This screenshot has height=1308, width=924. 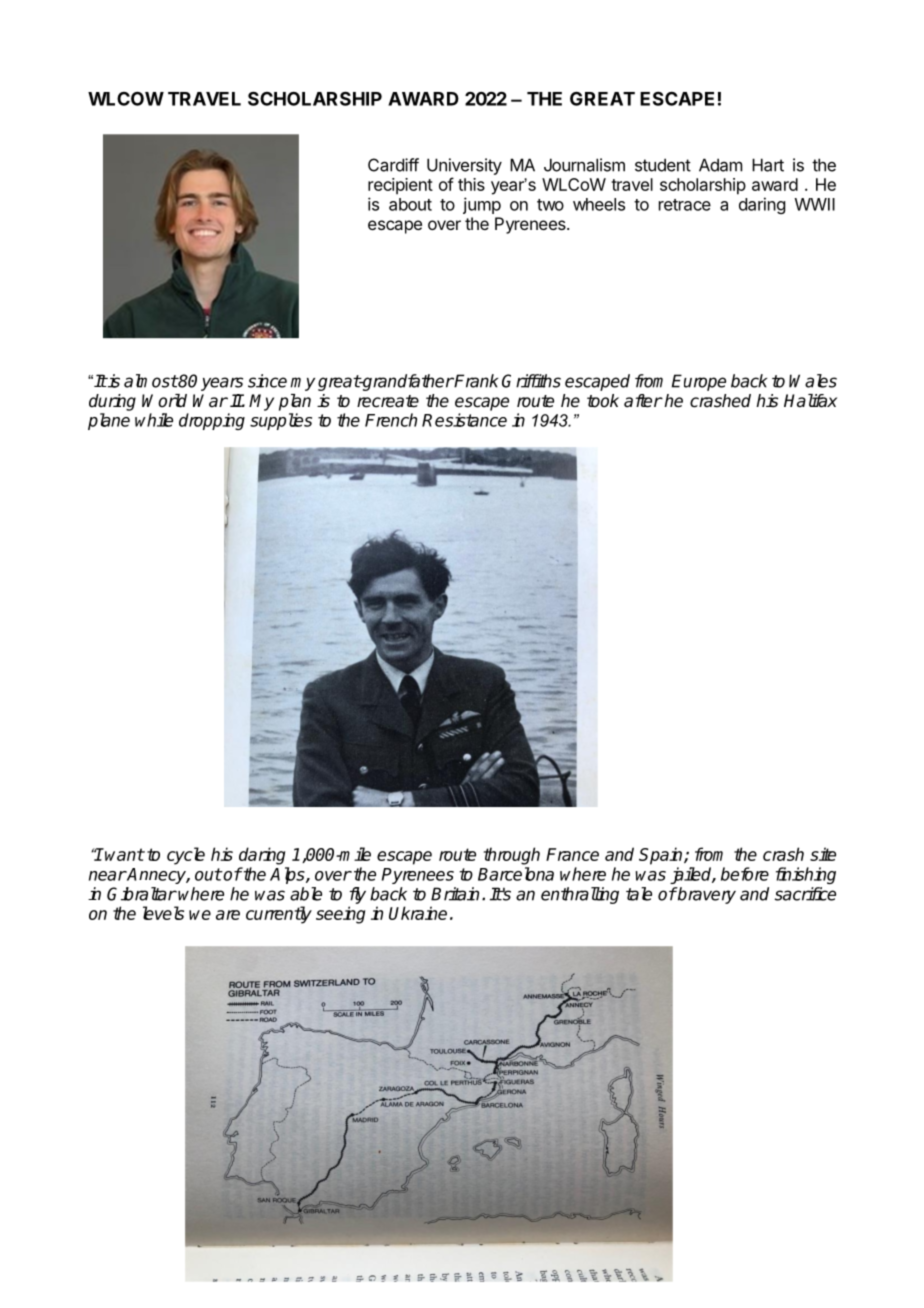 I want to click on Spain, so click(x=662, y=856).
